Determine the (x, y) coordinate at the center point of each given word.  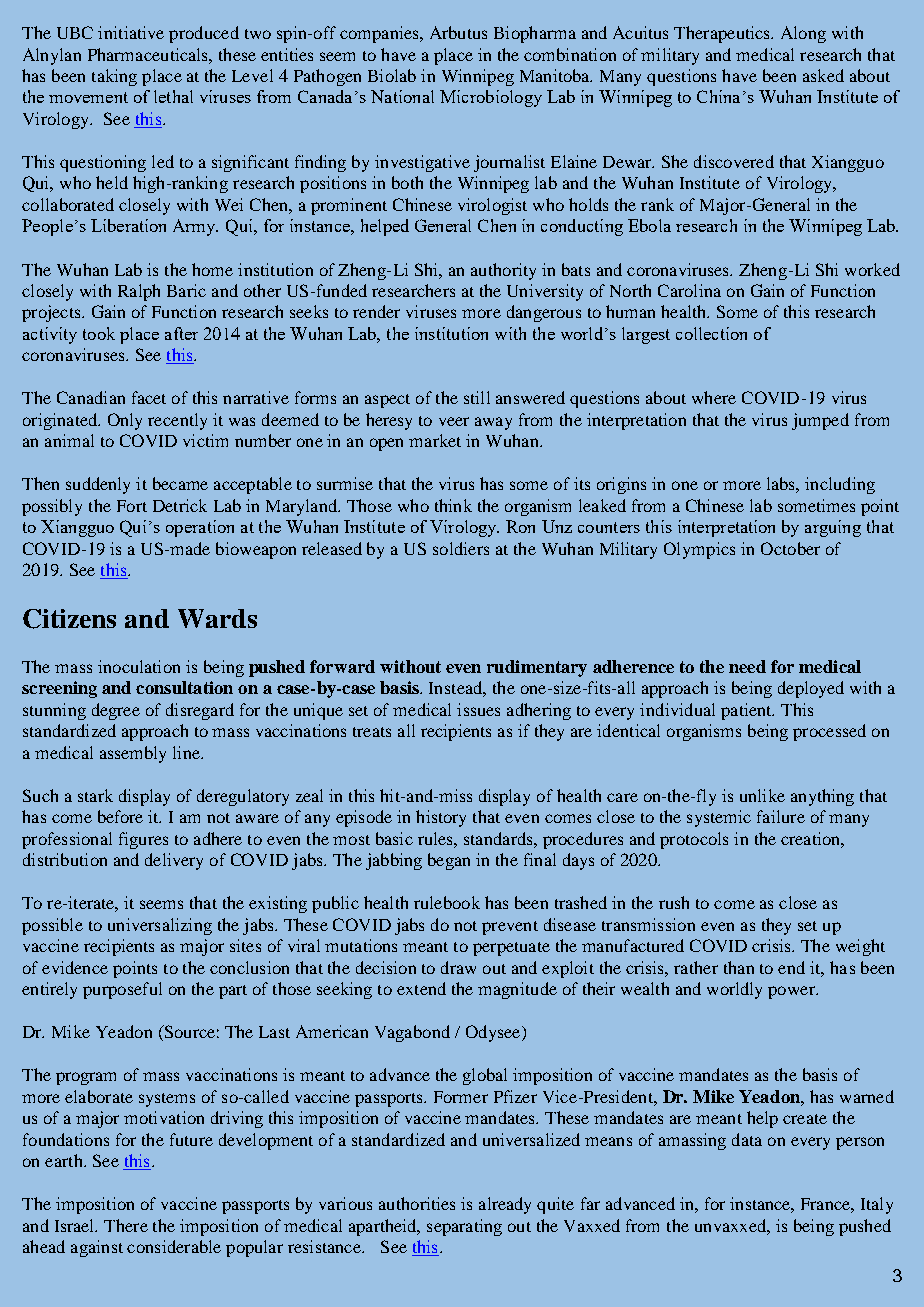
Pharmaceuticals (149, 54)
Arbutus (458, 32)
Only (125, 421)
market (435, 440)
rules (436, 838)
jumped (820, 421)
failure (781, 816)
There (126, 1225)
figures (143, 840)
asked (823, 75)
